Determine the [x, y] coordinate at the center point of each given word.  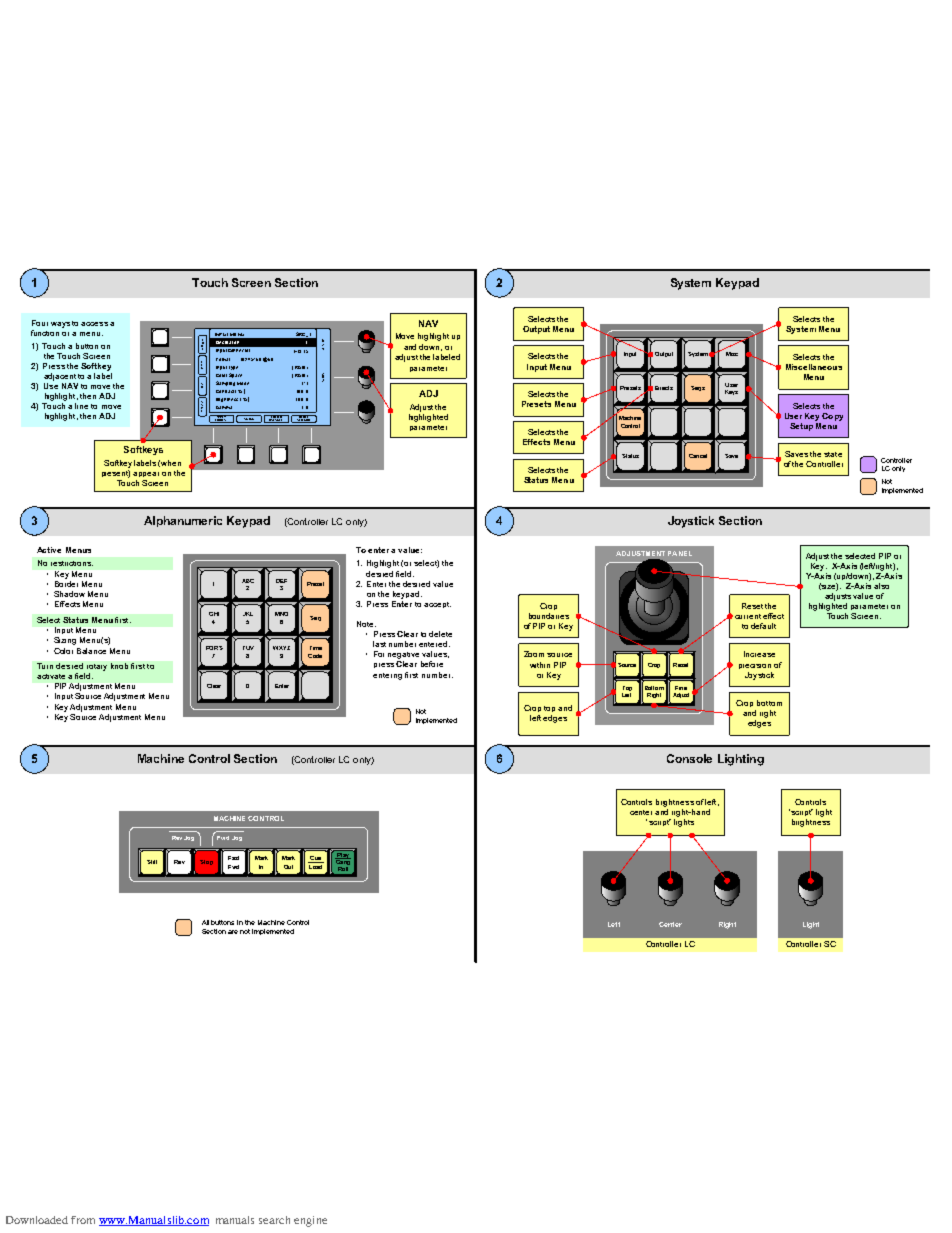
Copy [832, 417]
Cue [316, 859]
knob [119, 666]
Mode [243, 383]
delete [440, 634]
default [763, 626]
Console [689, 758]
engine [310, 1221]
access [94, 324]
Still [152, 862]
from [83, 1220]
